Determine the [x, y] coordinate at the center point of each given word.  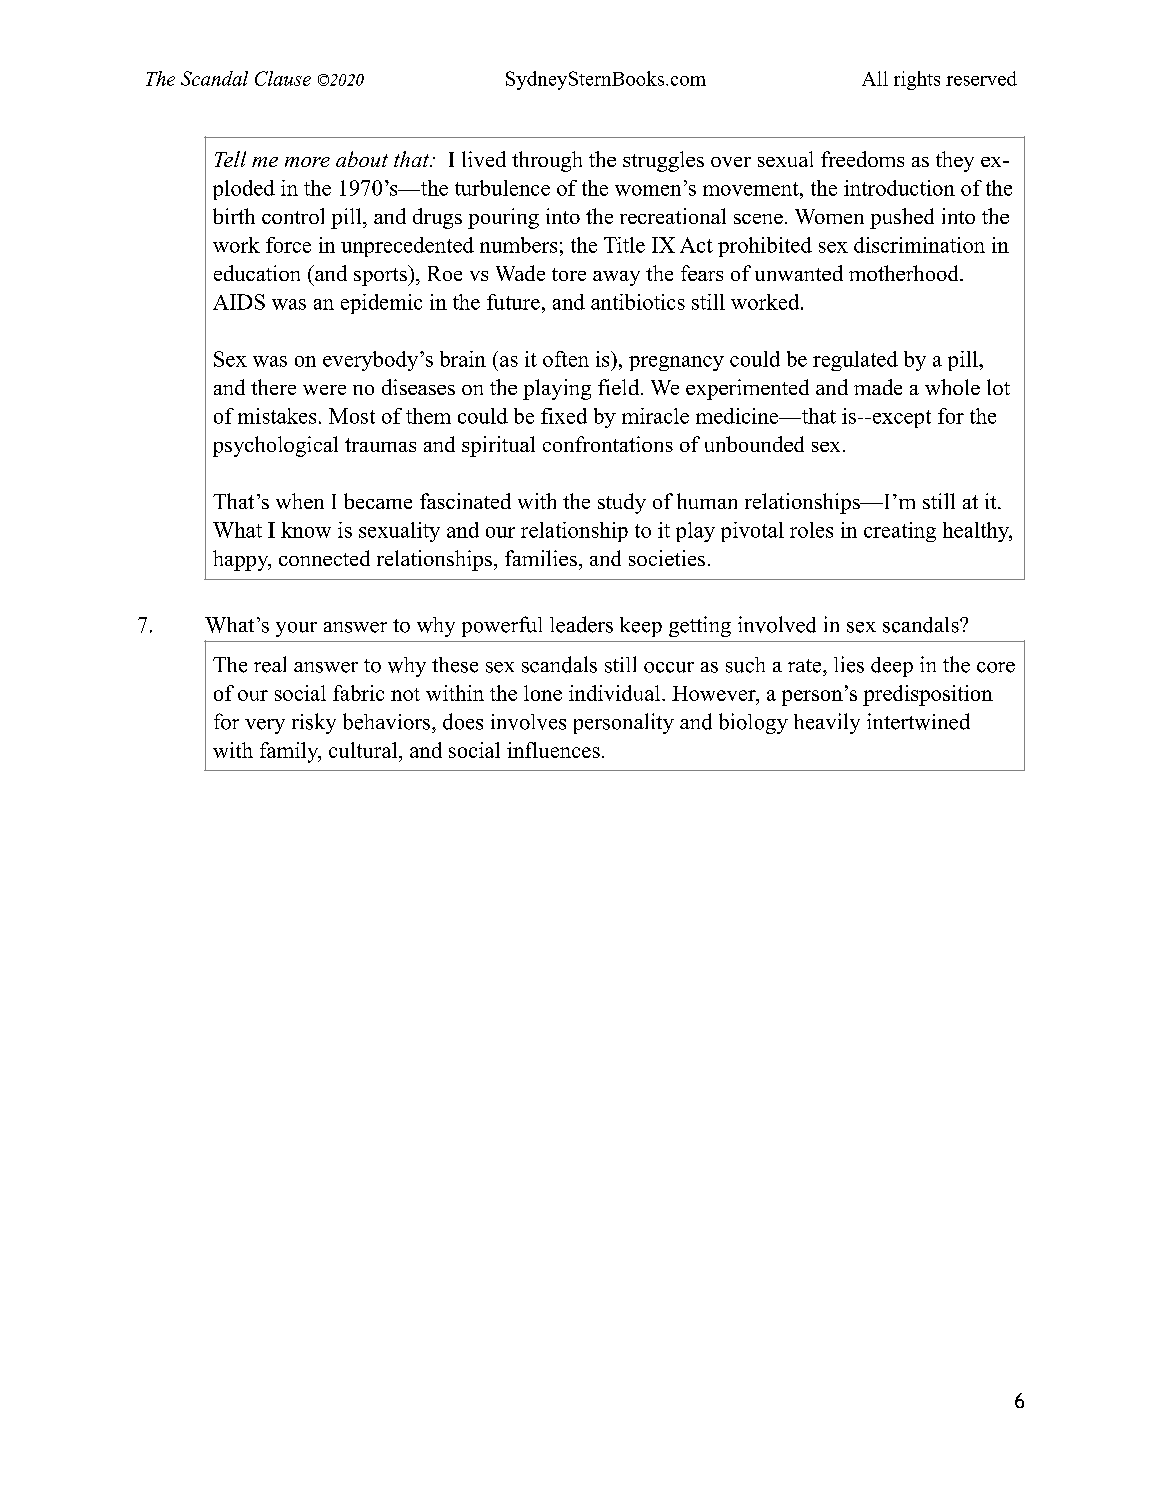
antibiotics [638, 302]
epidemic [381, 304]
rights [917, 80]
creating [900, 532]
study [622, 503]
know [306, 530]
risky [314, 723]
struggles [663, 161]
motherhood [905, 273]
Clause [283, 78]
